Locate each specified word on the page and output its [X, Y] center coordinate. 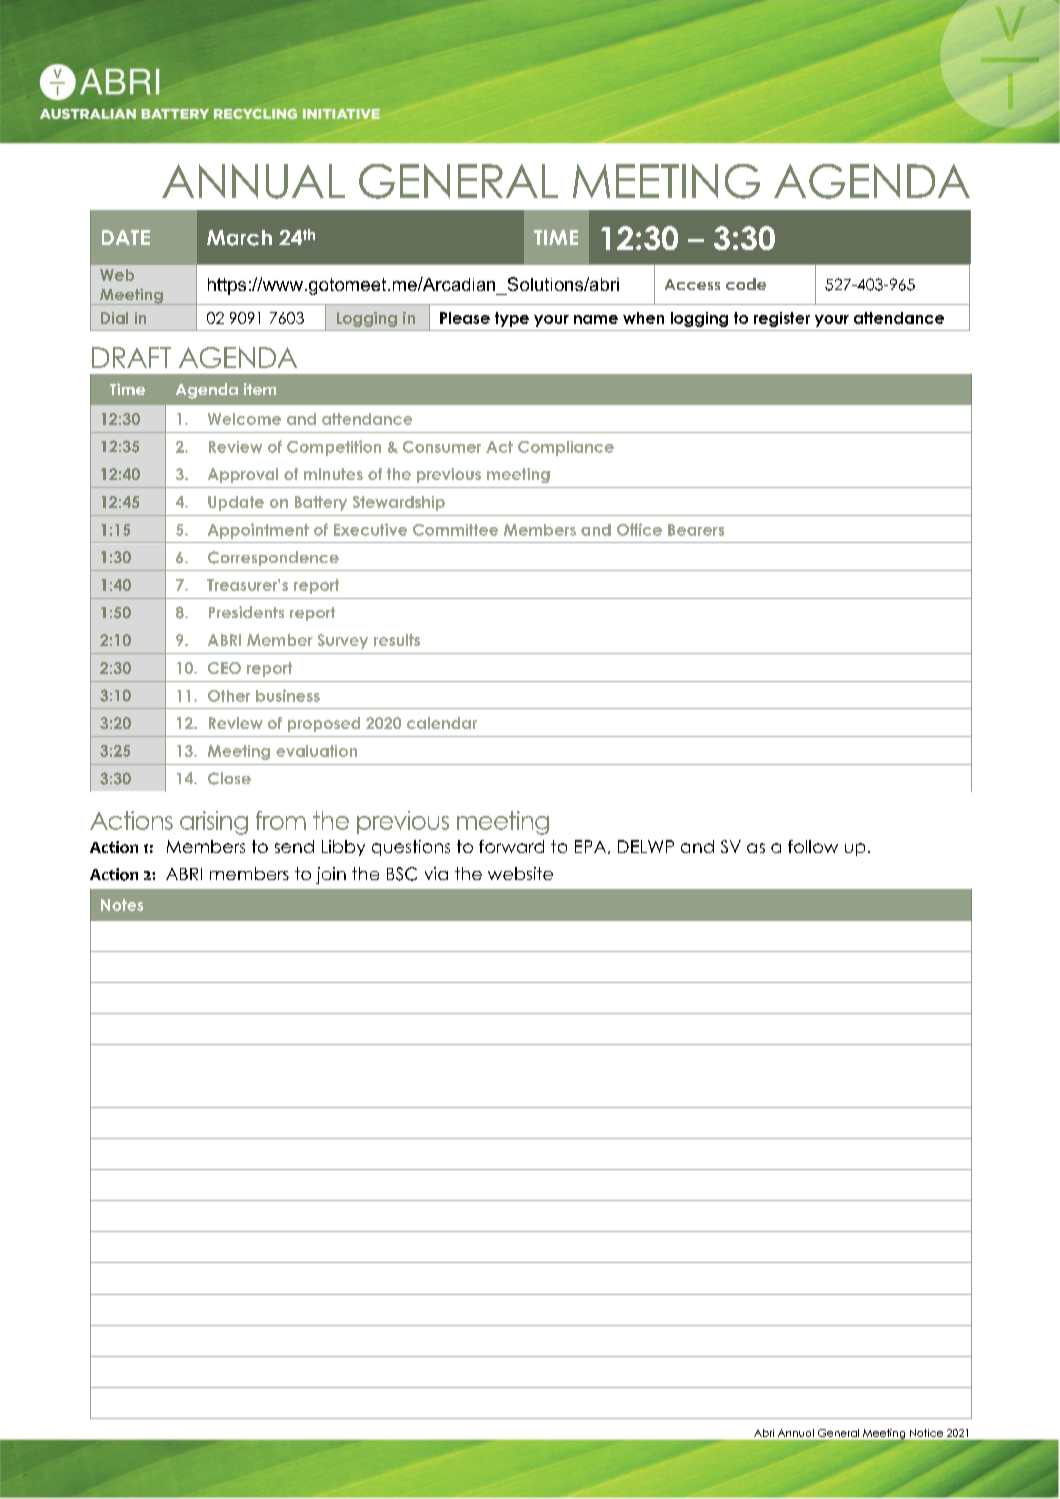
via [436, 873]
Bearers [696, 530]
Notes [122, 905]
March [239, 238]
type [512, 319]
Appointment [258, 531]
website [520, 873]
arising [214, 823]
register [782, 319]
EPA [592, 847]
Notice [926, 1433]
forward [511, 846]
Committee [455, 530]
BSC [402, 874]
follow [813, 846]
